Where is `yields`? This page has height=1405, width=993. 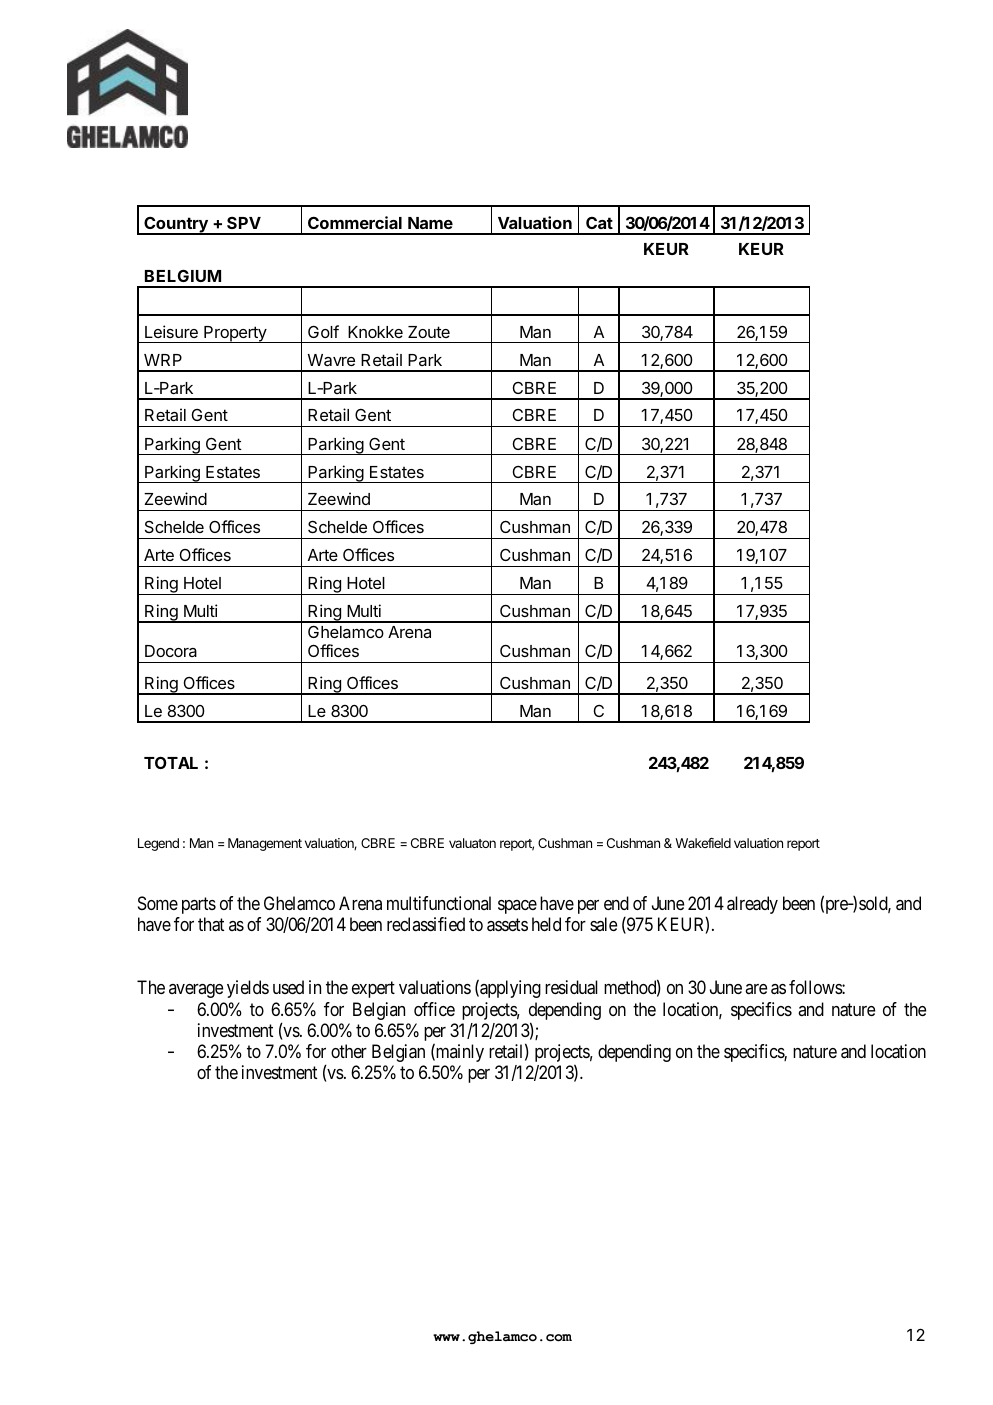 yields is located at coordinates (248, 989).
